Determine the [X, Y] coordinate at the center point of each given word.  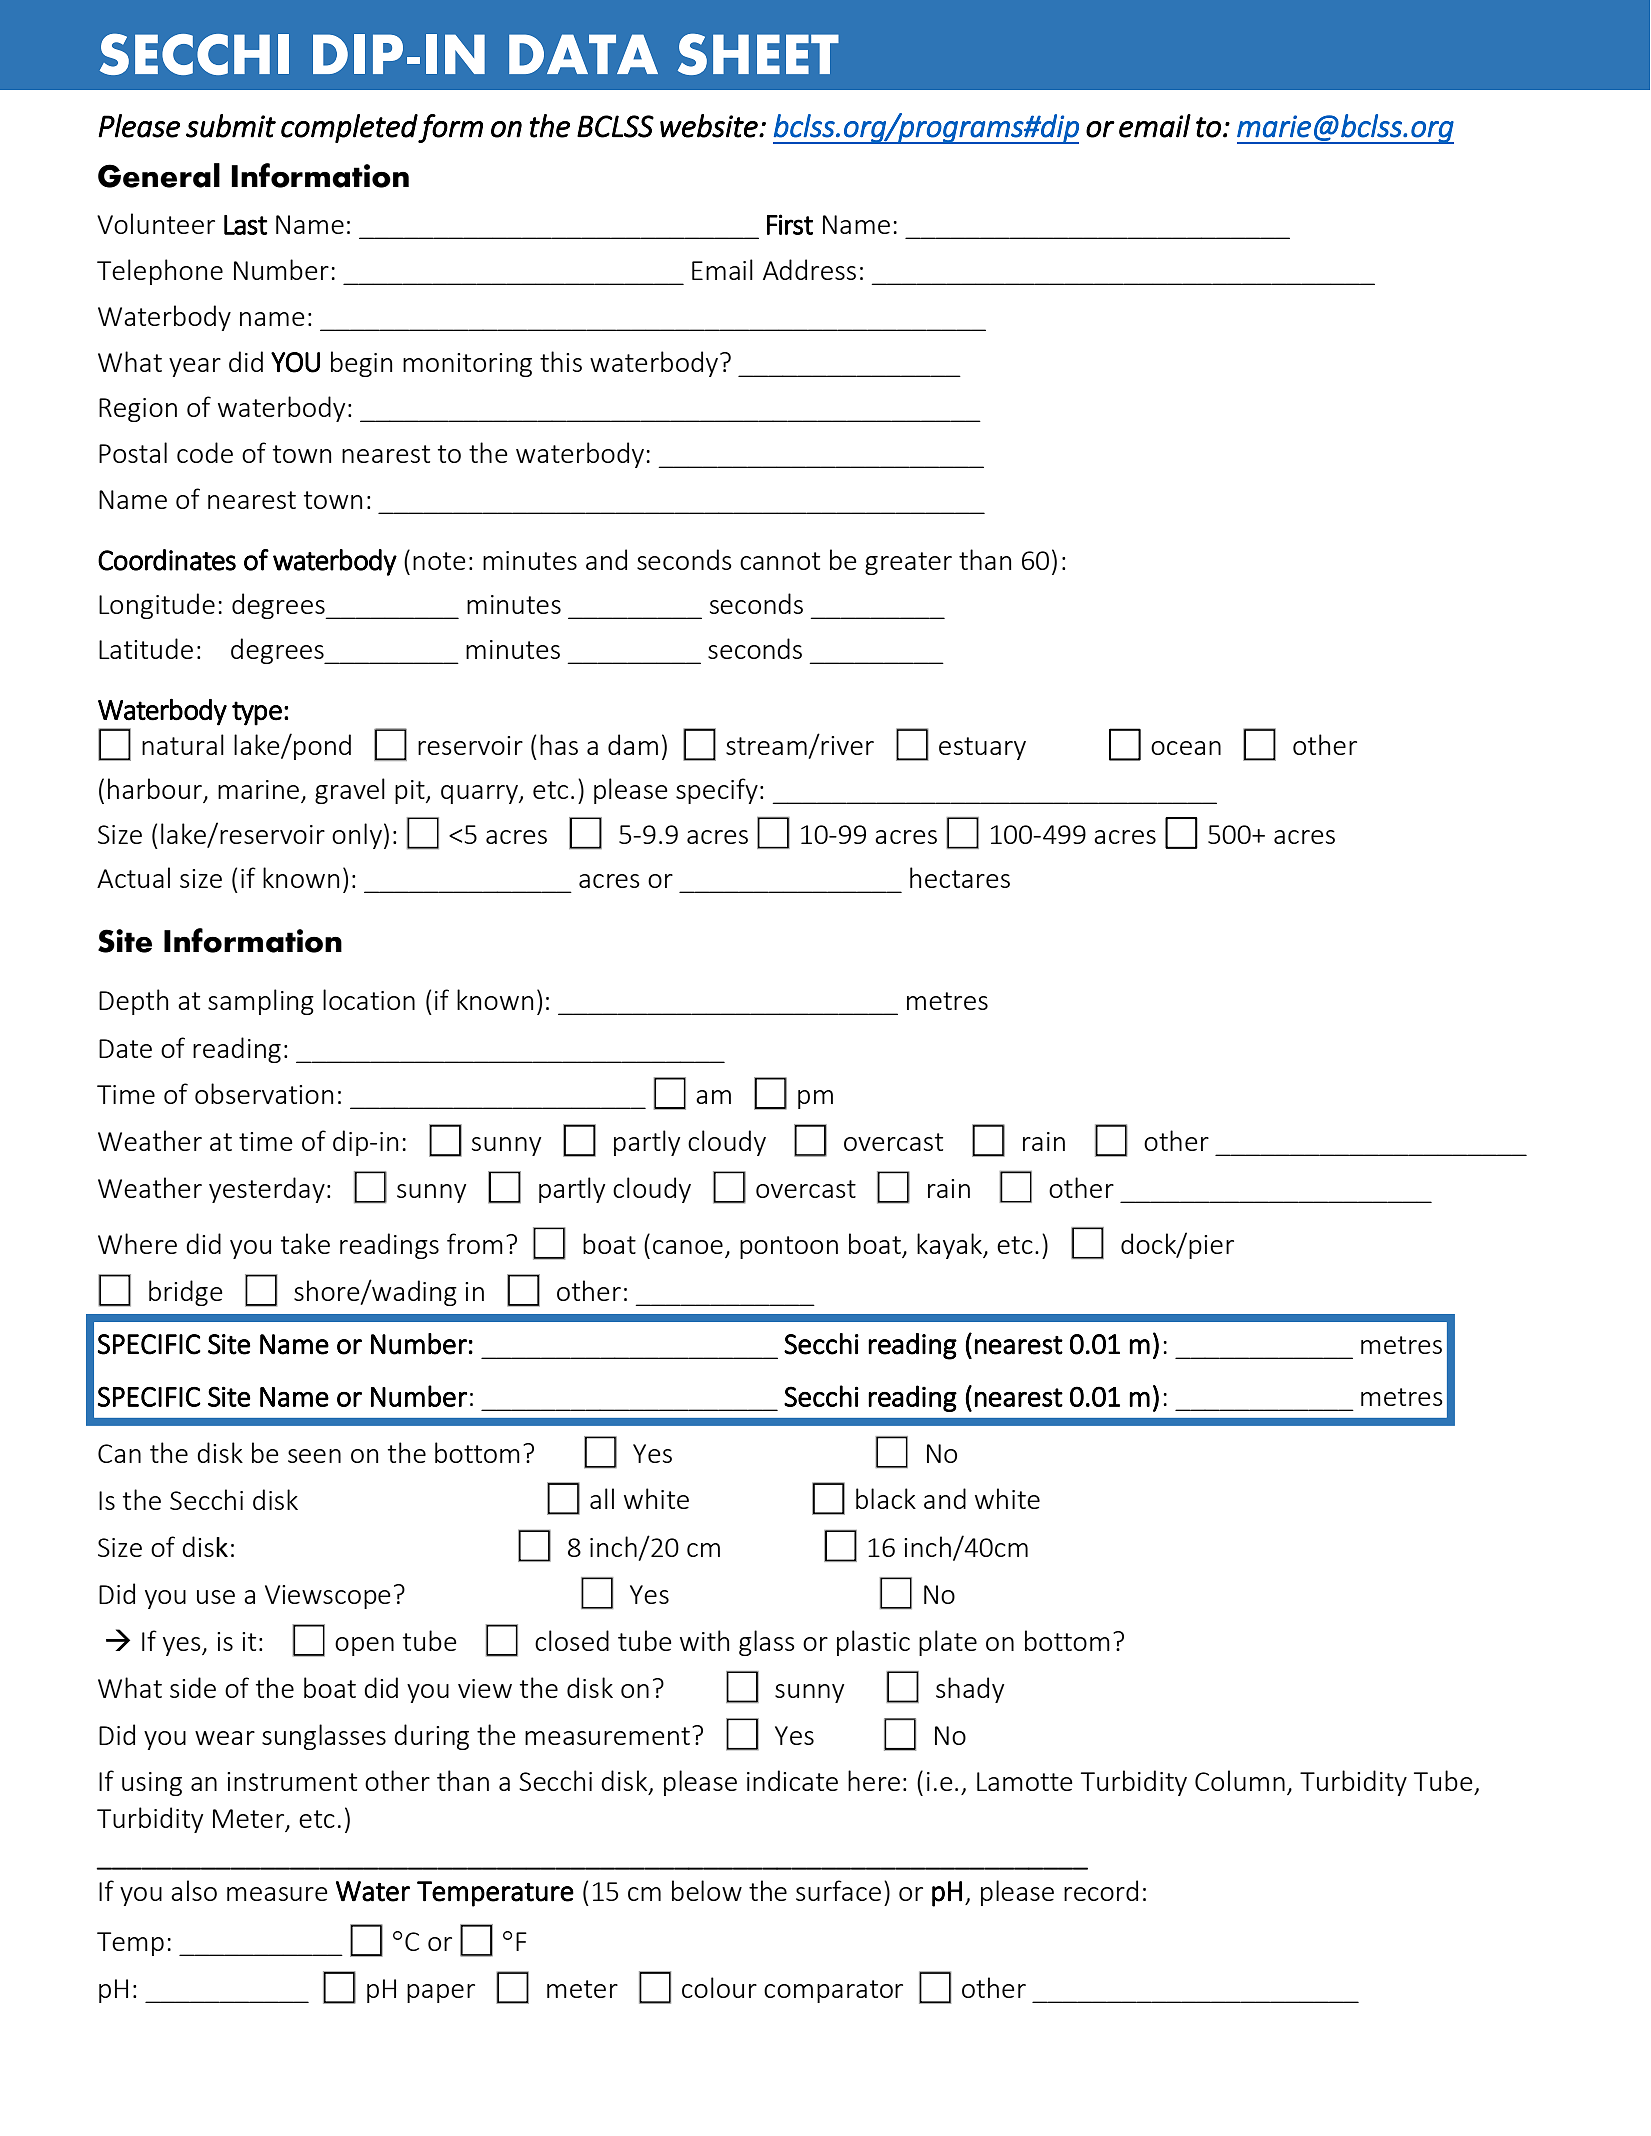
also [194, 1890]
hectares [960, 877]
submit [231, 126]
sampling [261, 1002]
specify [717, 791]
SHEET [758, 54]
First [790, 224]
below [707, 1890]
